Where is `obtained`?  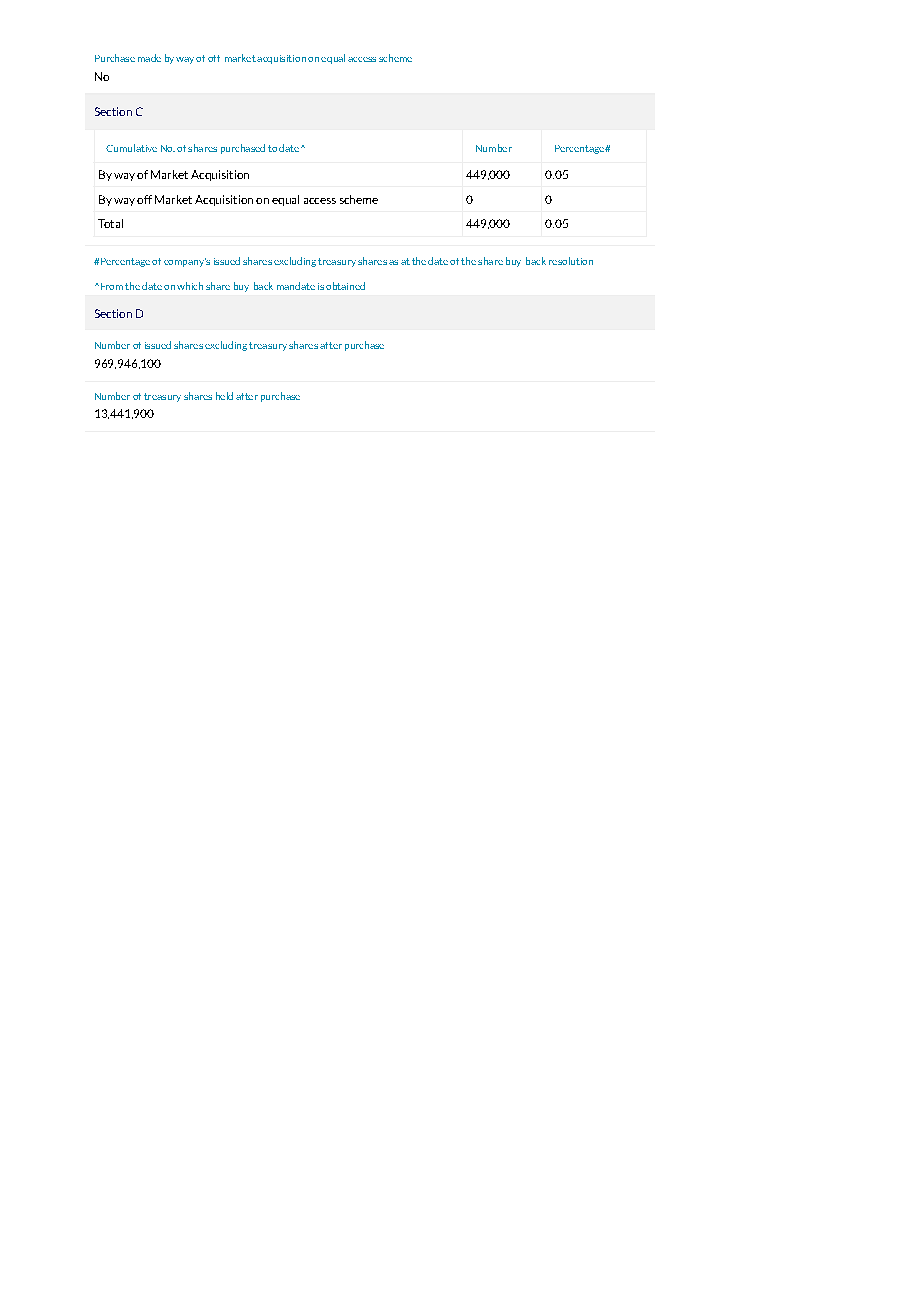
obtained is located at coordinates (345, 286).
